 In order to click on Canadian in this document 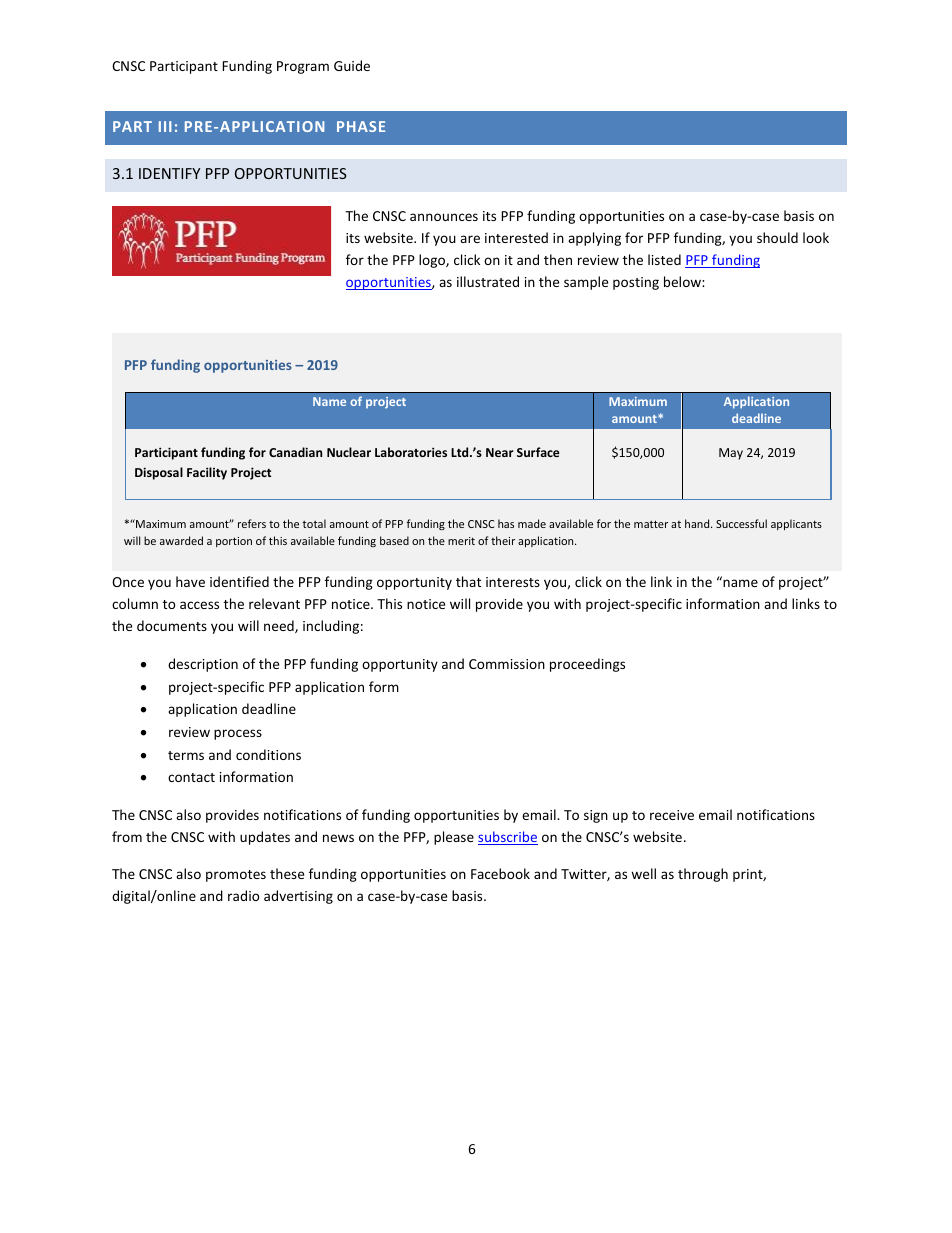, I will do `click(295, 452)`.
